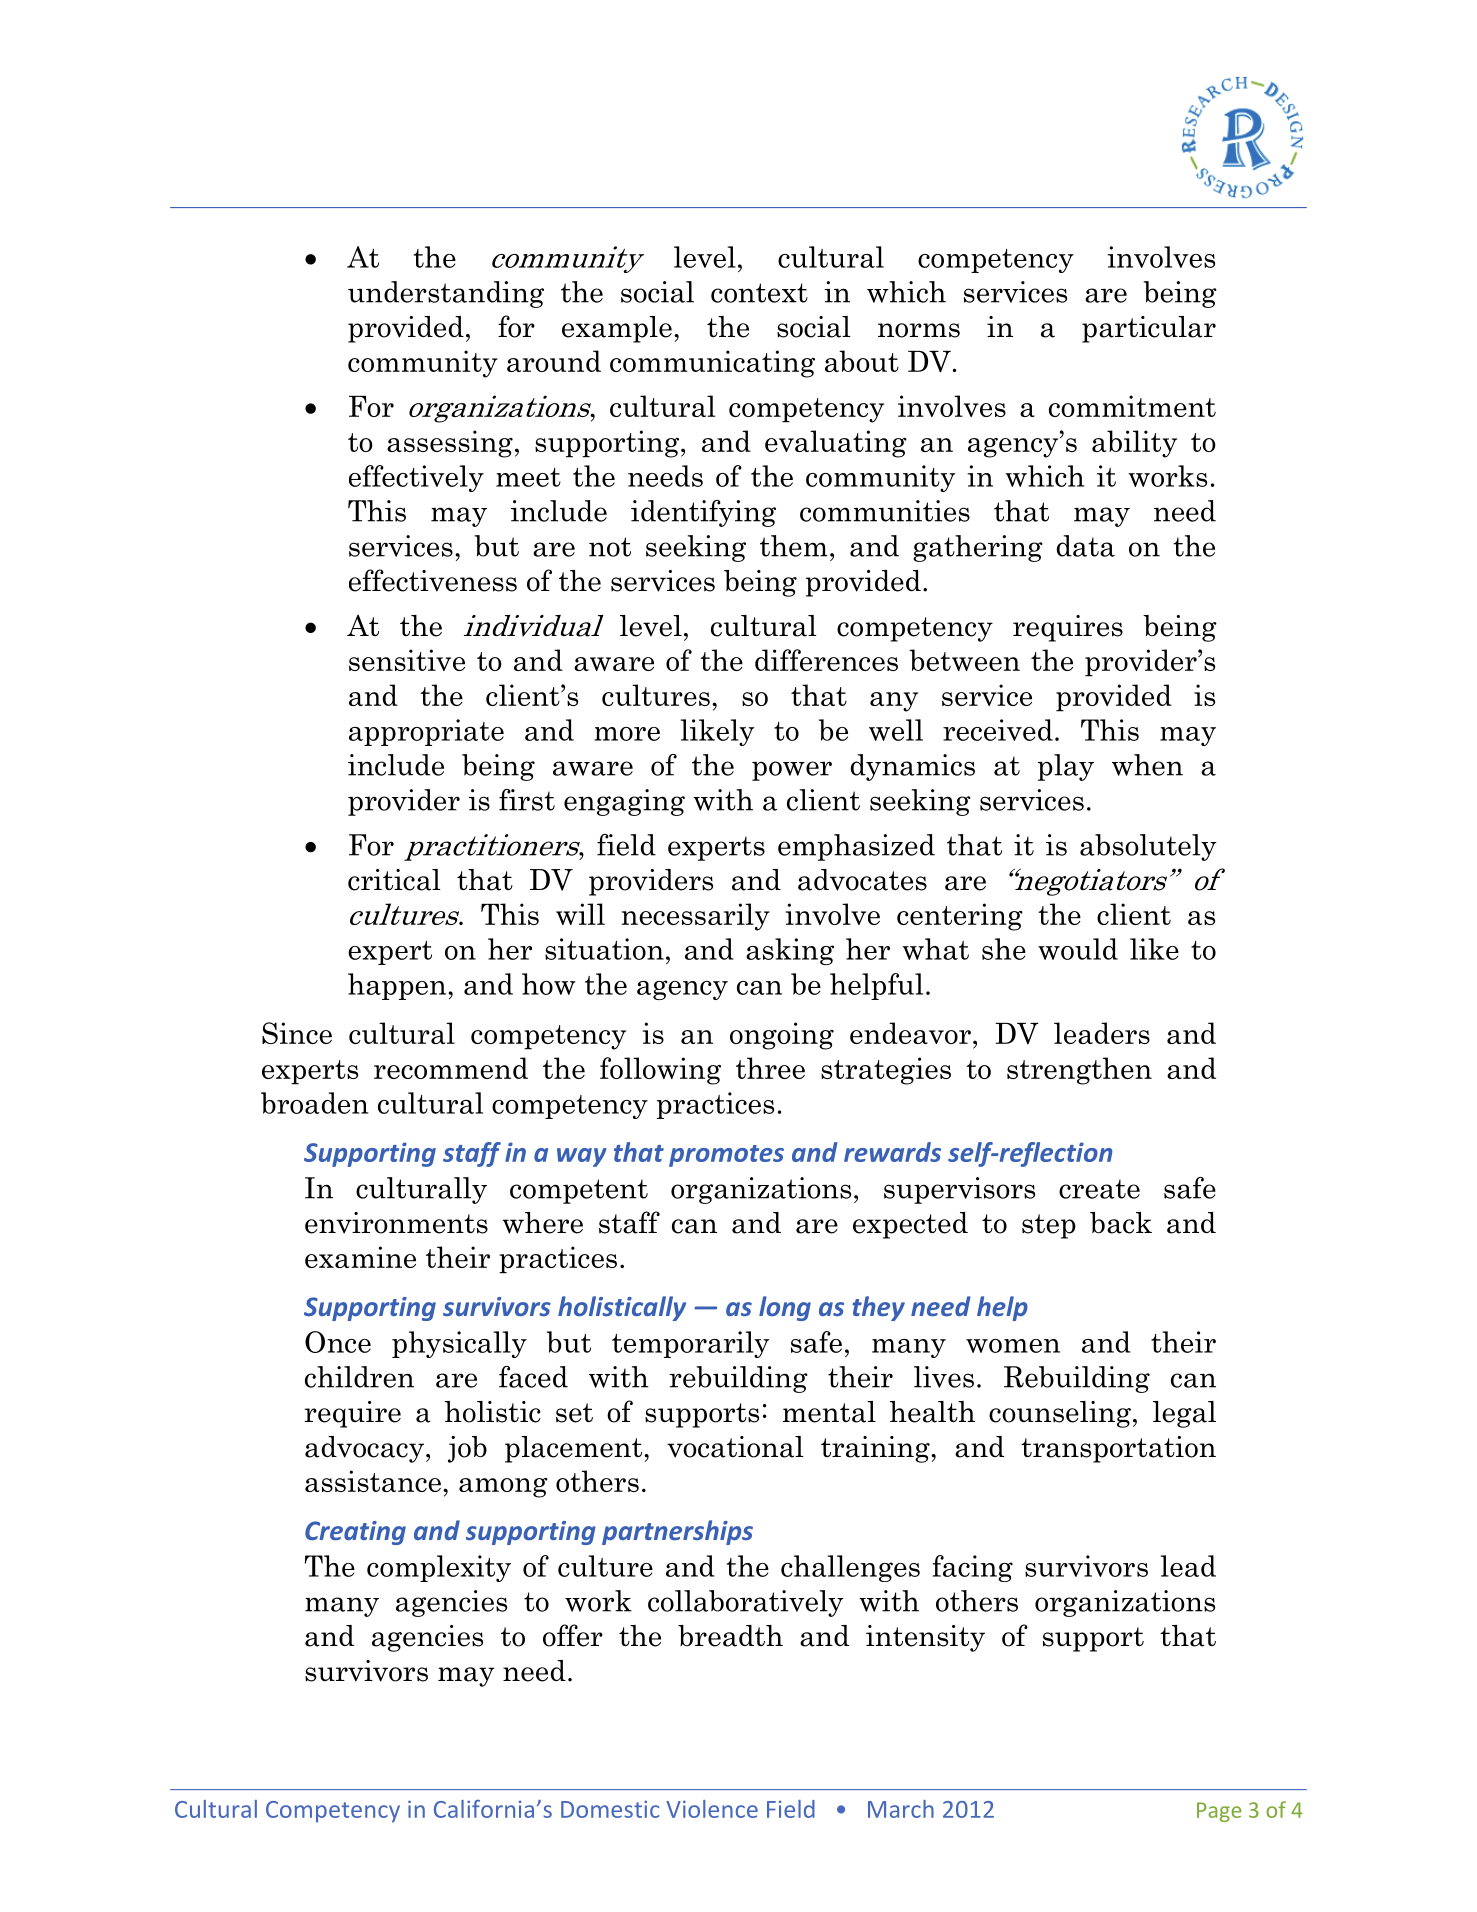  I want to click on long, so click(785, 1308).
